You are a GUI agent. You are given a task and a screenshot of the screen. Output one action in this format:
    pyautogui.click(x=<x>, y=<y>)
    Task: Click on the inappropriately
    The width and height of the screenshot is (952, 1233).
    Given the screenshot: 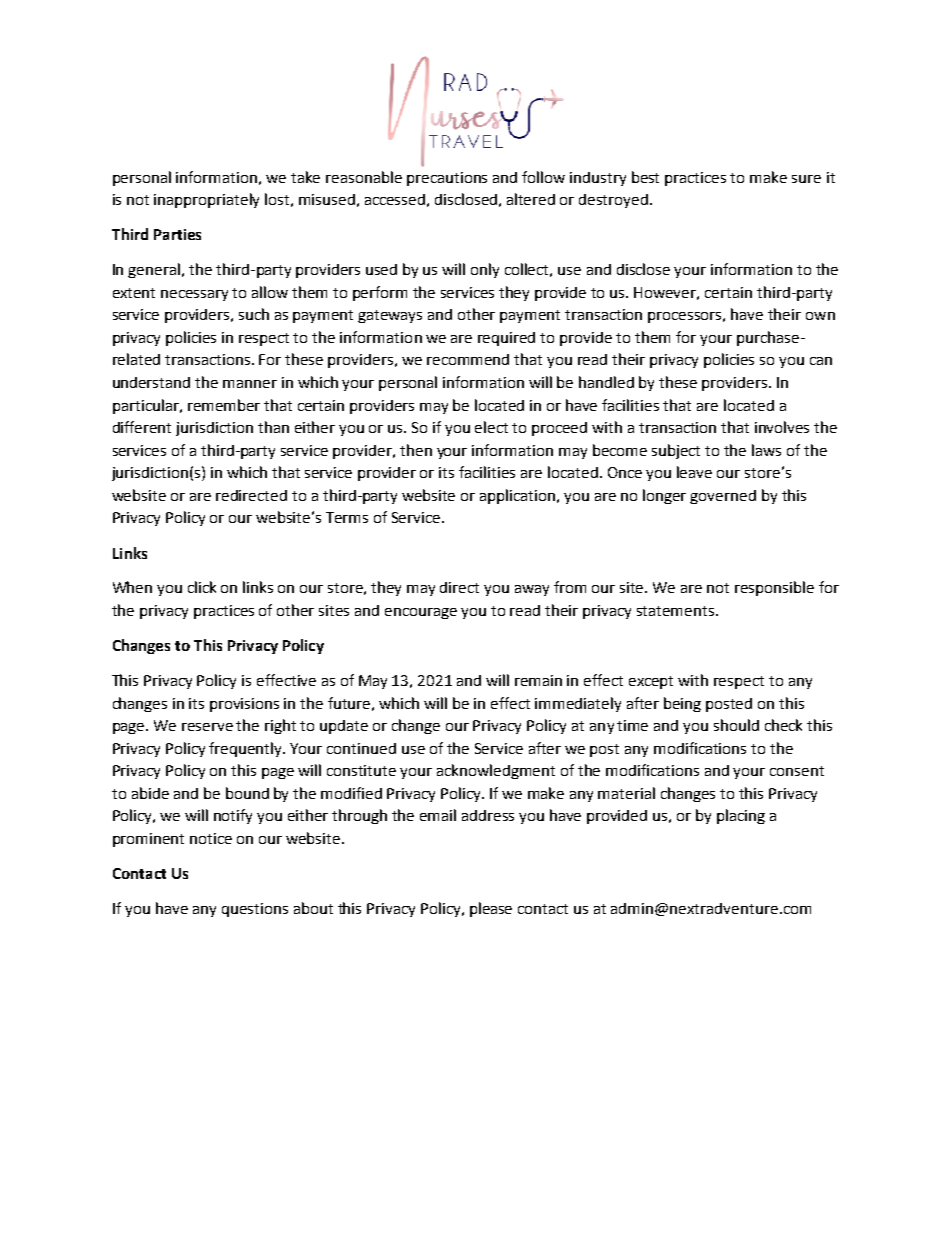 What is the action you would take?
    pyautogui.click(x=206, y=200)
